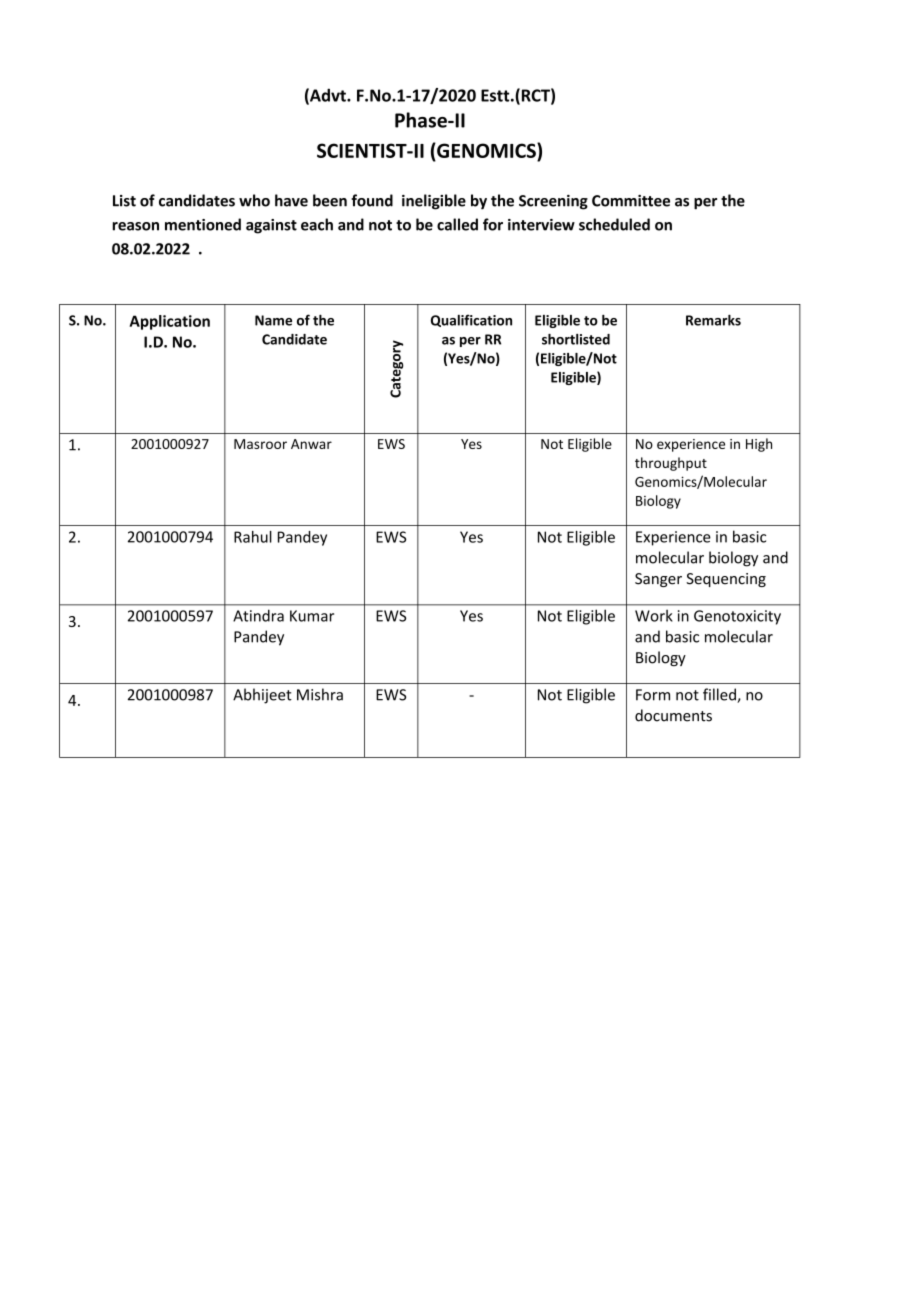 The width and height of the document is (924, 1308). Describe the element at coordinates (631, 201) in the document. I see `Committee` at that location.
